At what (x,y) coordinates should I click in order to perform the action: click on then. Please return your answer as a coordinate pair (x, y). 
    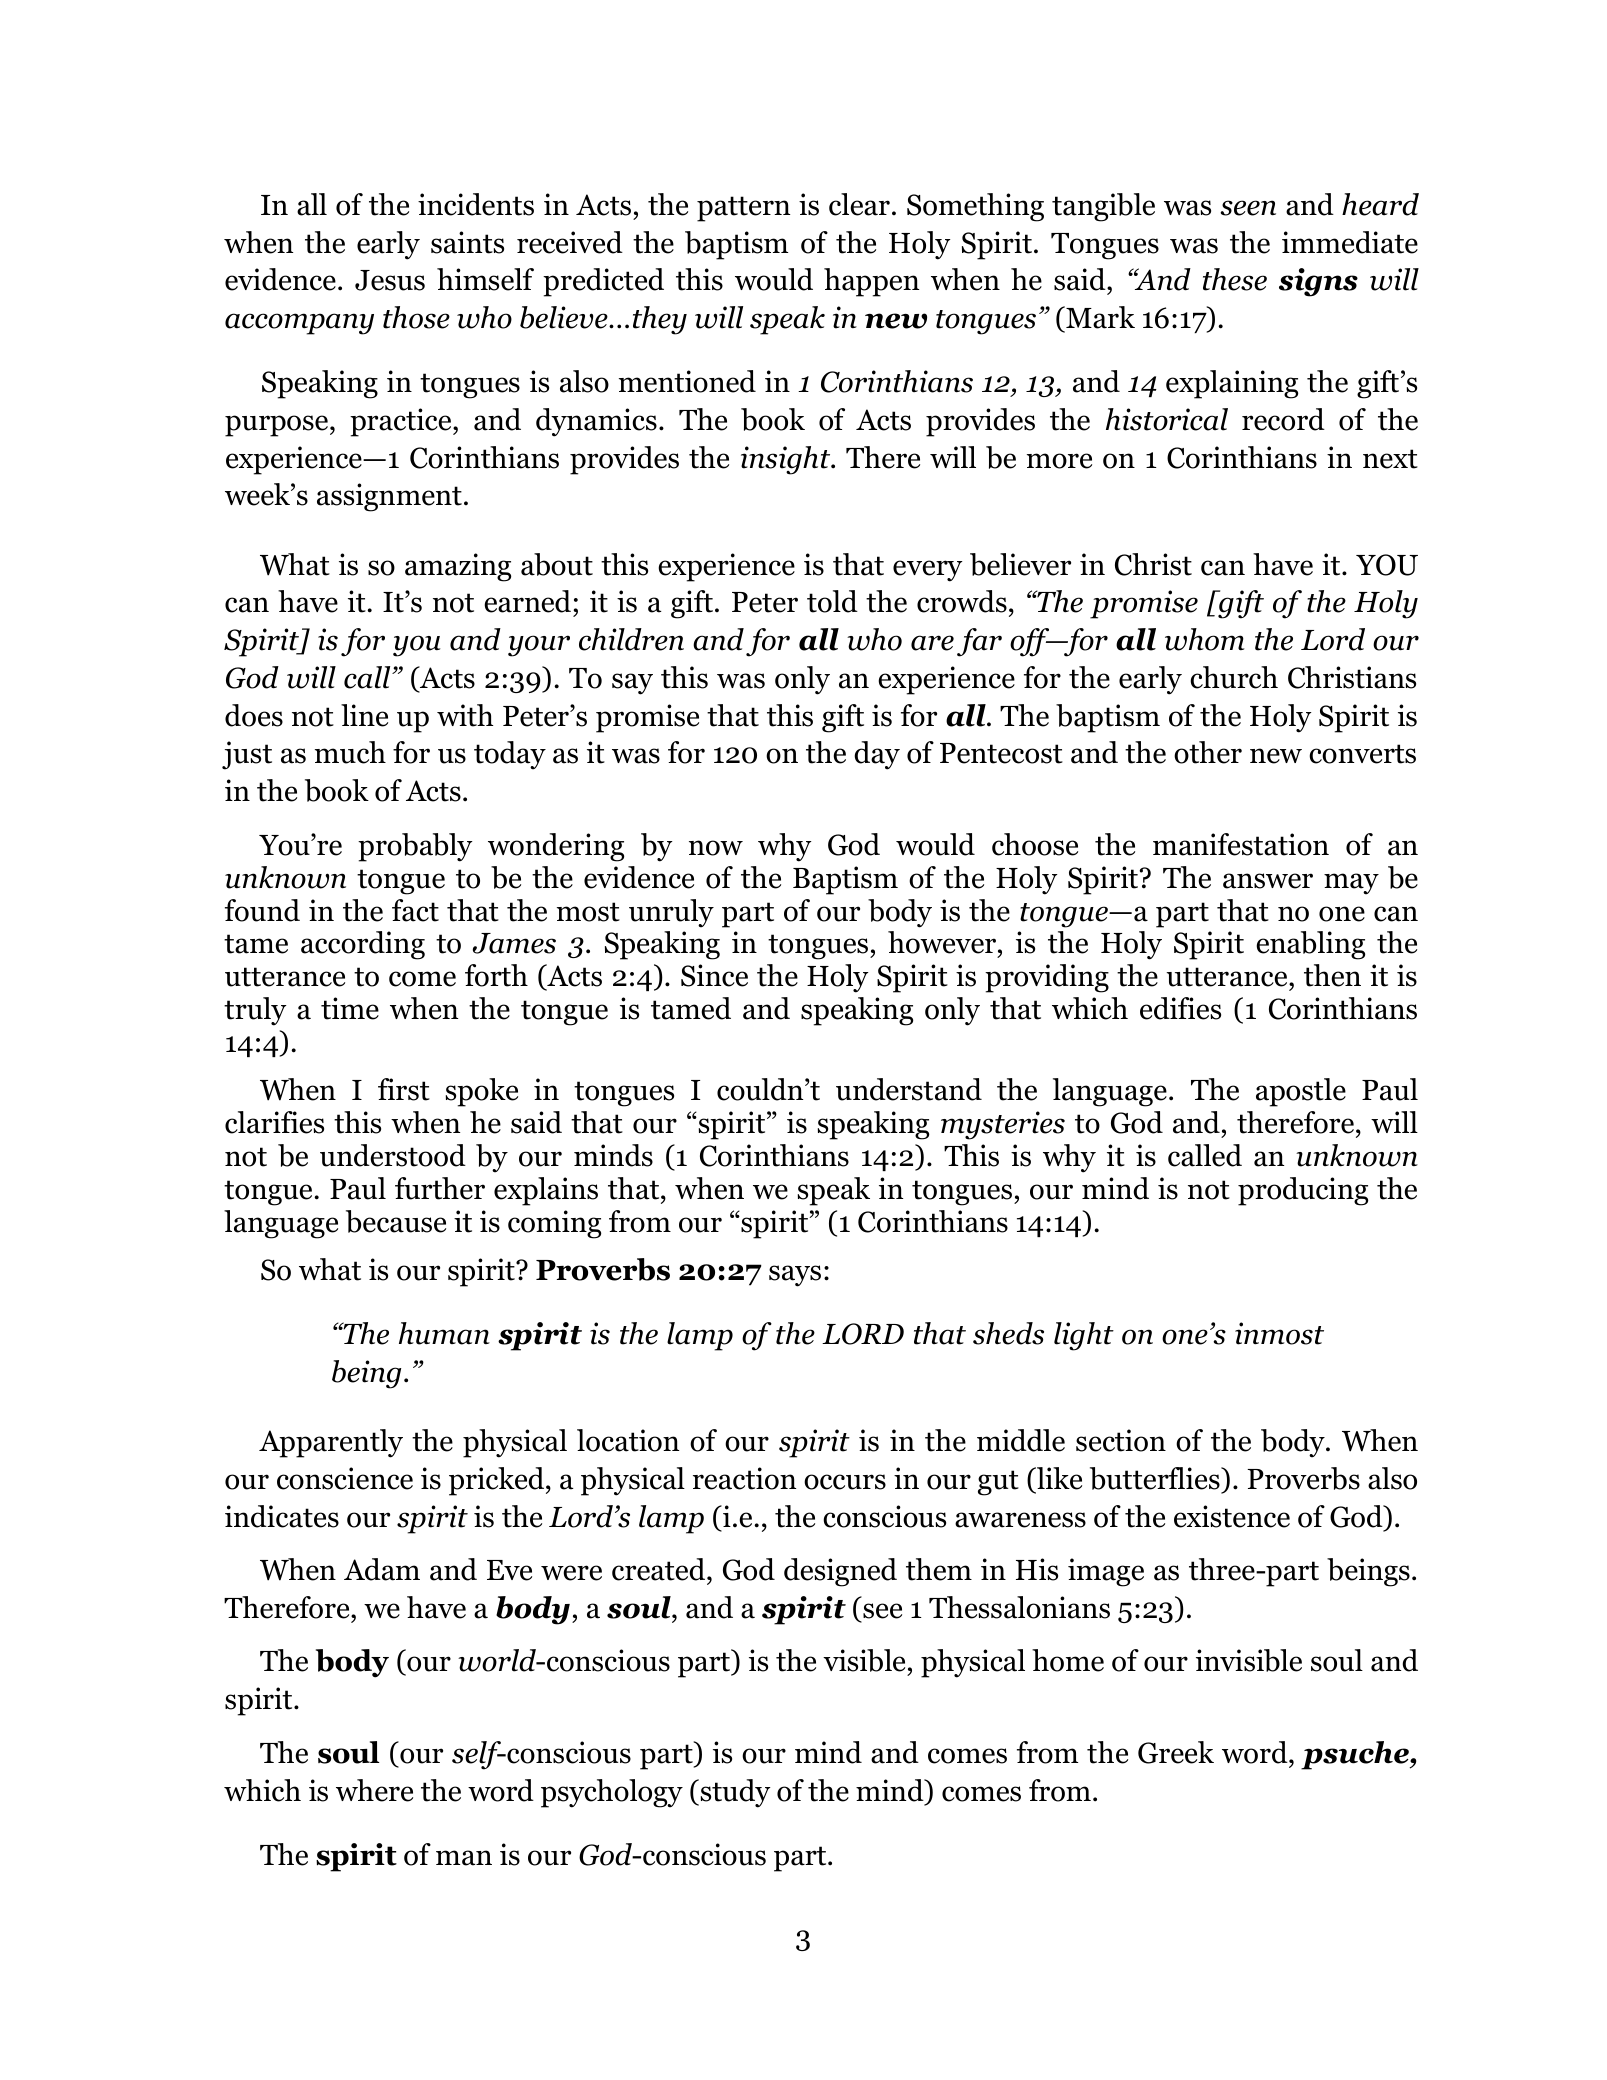
    Looking at the image, I should click on (1332, 975).
